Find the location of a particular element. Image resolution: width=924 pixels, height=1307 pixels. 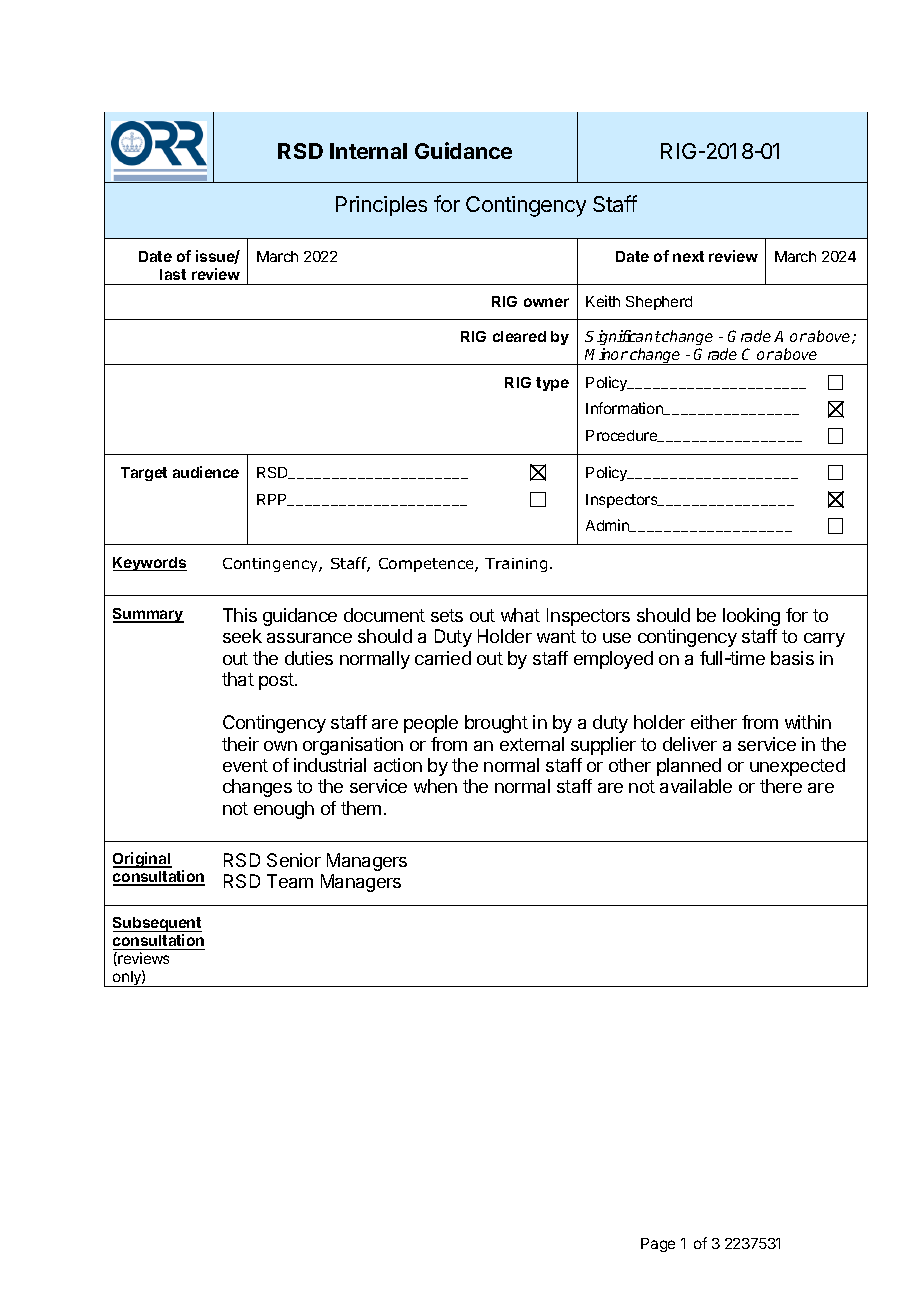

next is located at coordinates (688, 256).
